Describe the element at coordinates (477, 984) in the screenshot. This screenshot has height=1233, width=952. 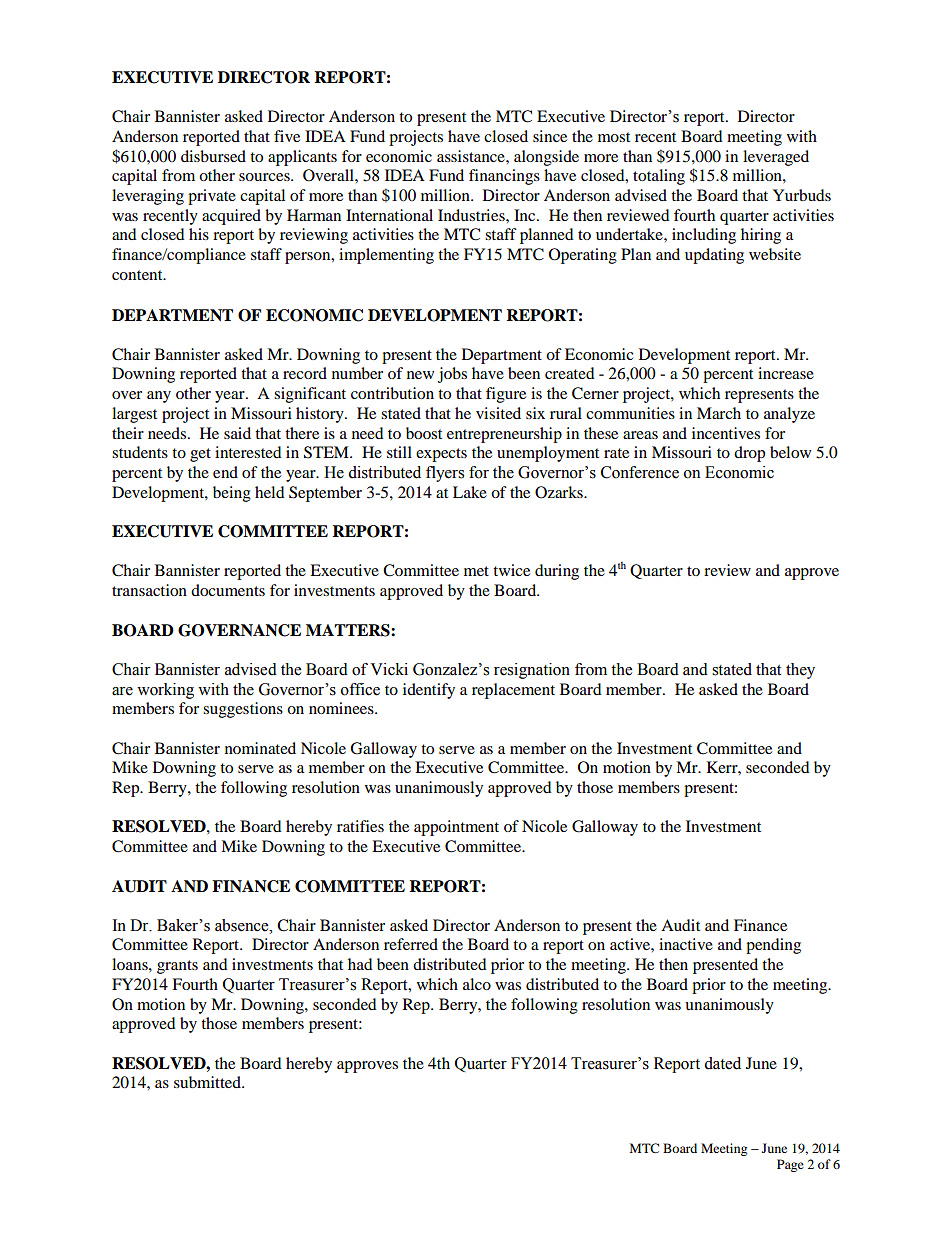
I see `alco` at that location.
